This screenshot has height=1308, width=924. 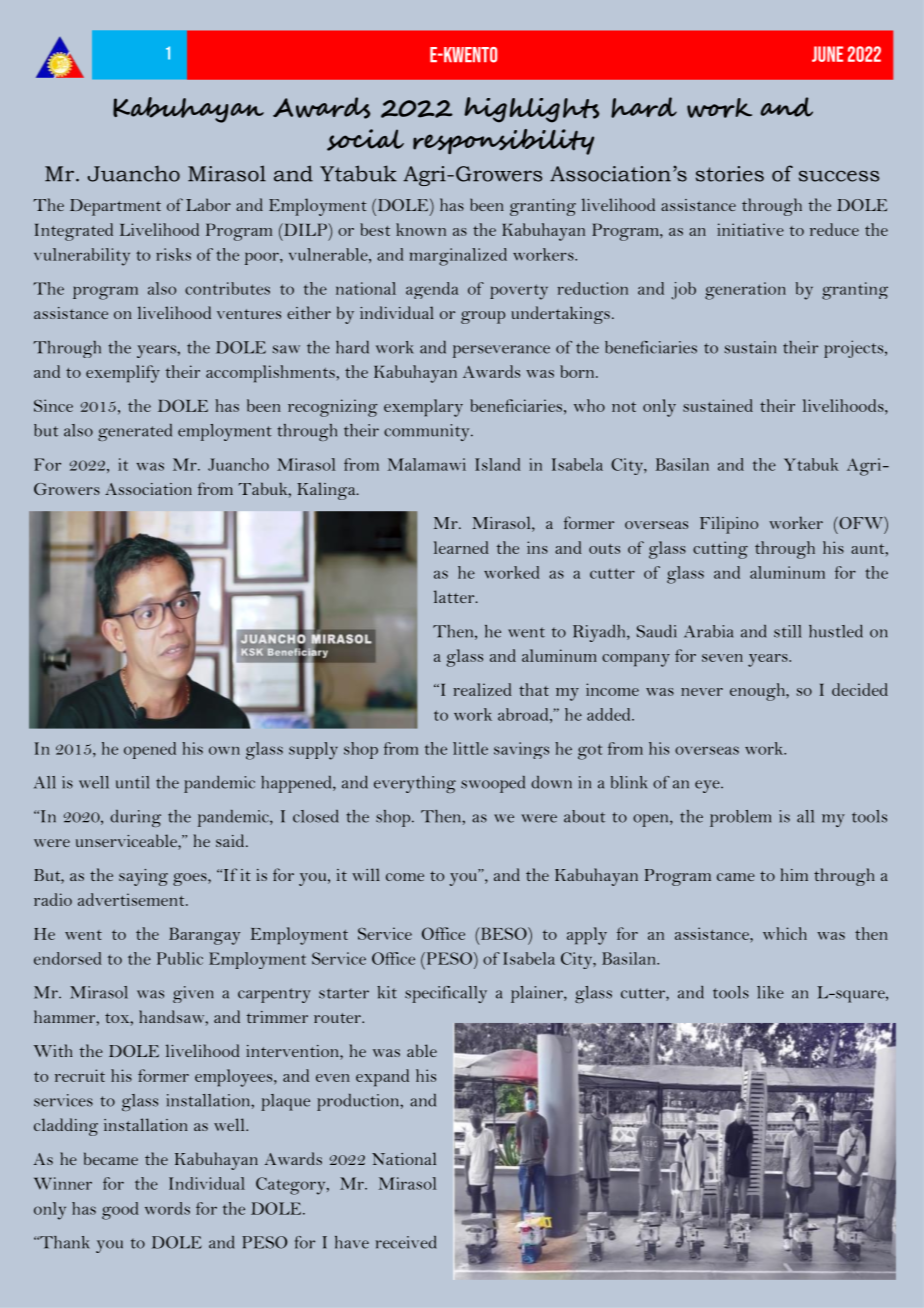 What do you see at coordinates (827, 54) in the screenshot?
I see `June` at bounding box center [827, 54].
